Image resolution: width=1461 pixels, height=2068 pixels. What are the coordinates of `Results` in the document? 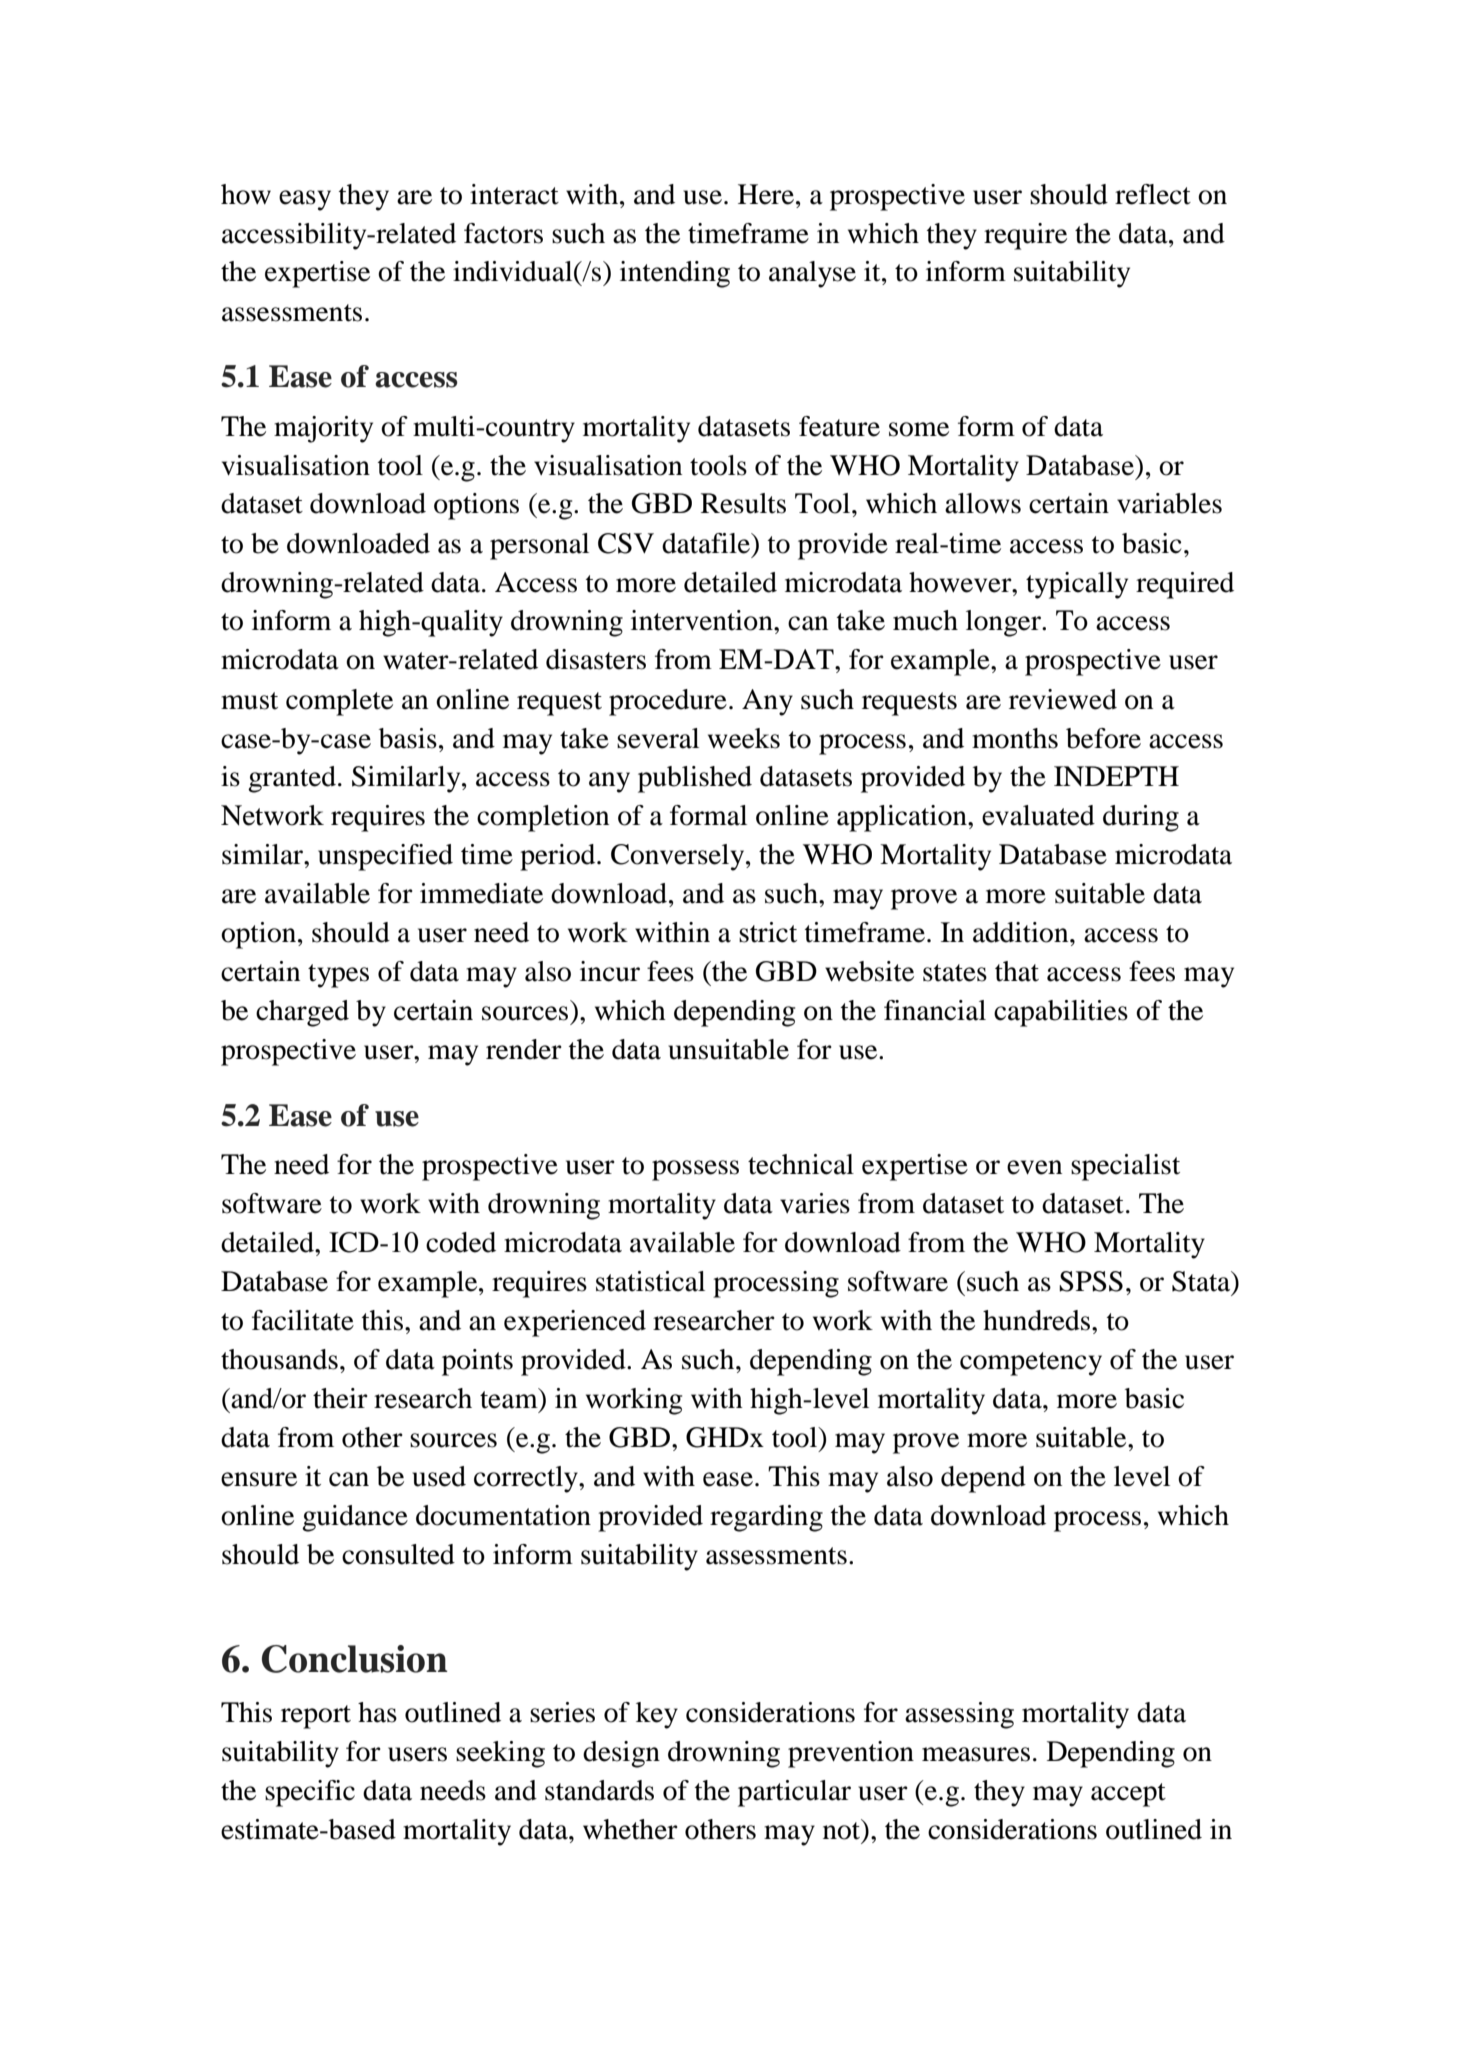 It's located at (743, 503).
